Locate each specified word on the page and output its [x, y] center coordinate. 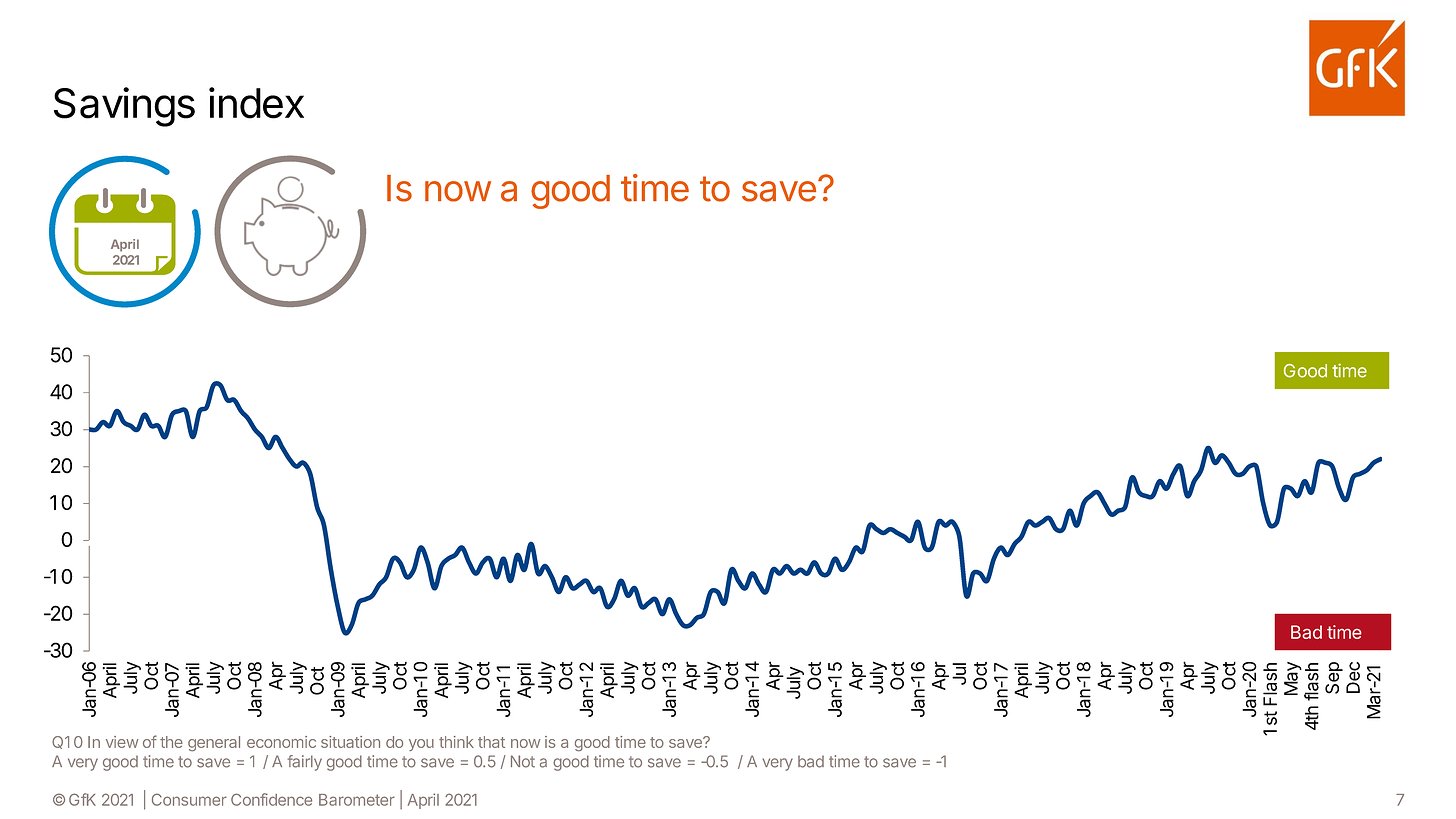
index [256, 103]
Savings [124, 107]
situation [350, 742]
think [456, 742]
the [171, 742]
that [491, 742]
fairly [304, 763]
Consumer [189, 799]
